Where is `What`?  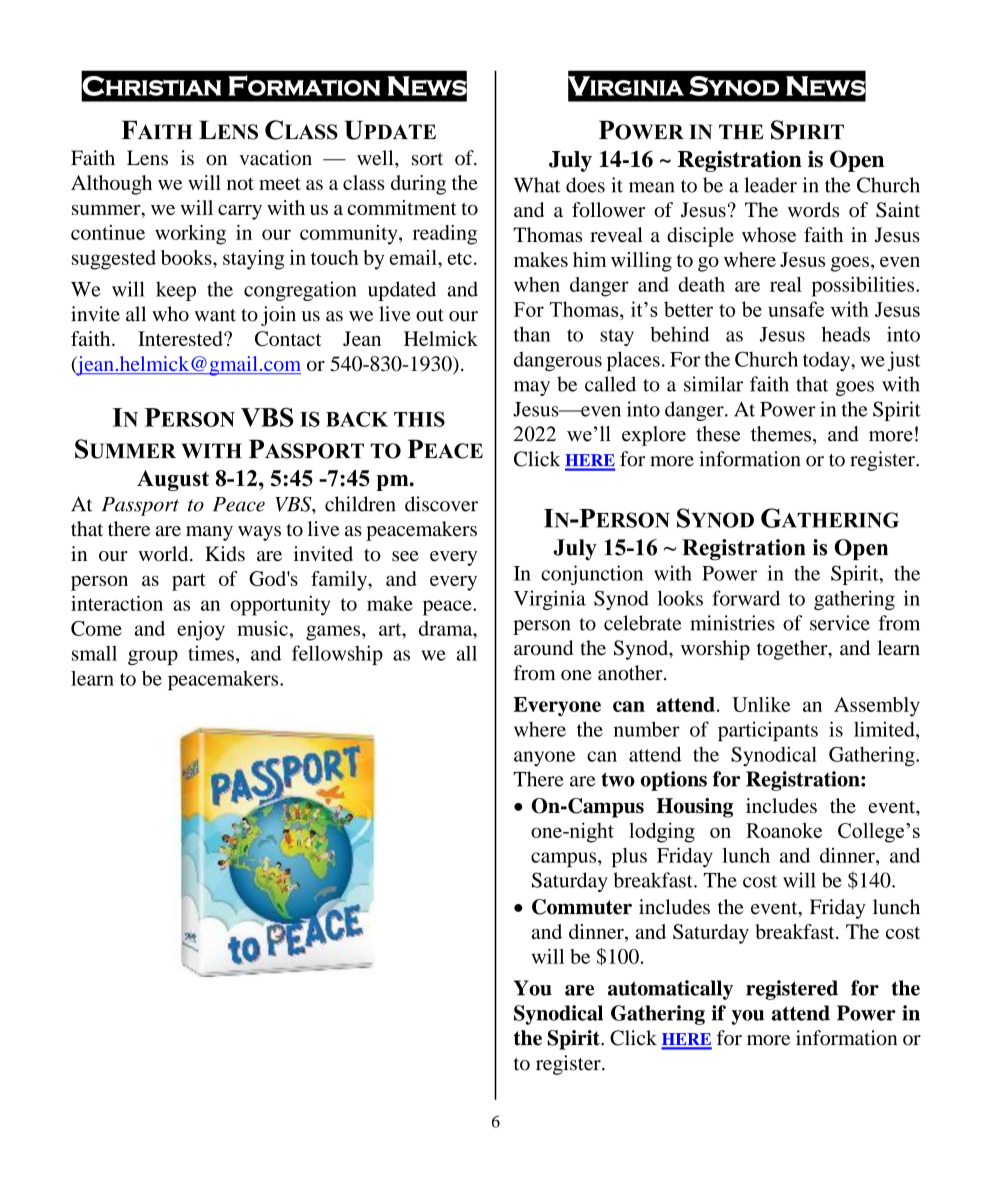
What is located at coordinates (537, 185).
